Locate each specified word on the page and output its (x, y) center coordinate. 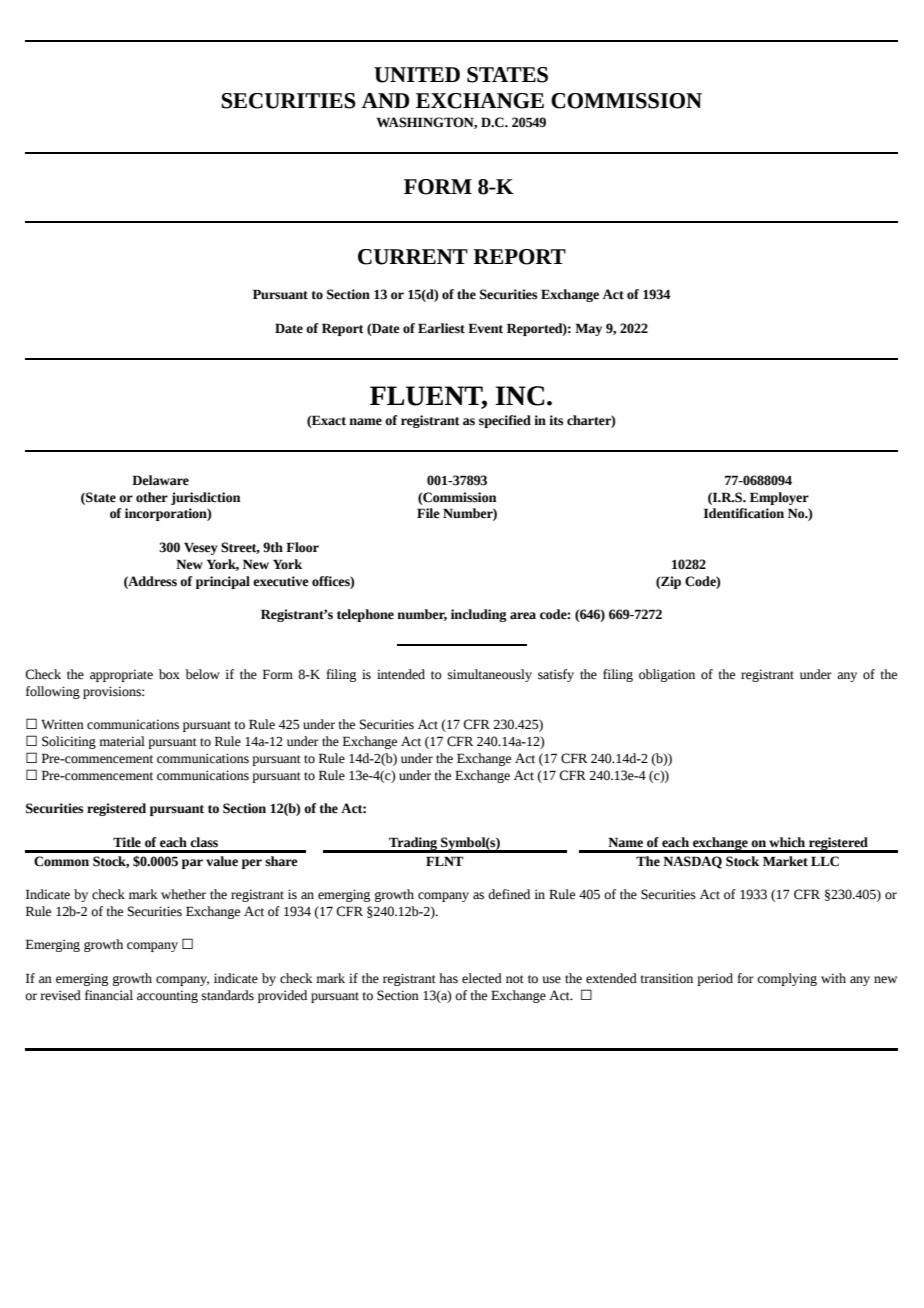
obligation (667, 675)
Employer (779, 498)
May (588, 329)
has (448, 978)
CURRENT (413, 257)
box (169, 674)
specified (505, 421)
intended (401, 674)
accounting (167, 996)
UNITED (417, 75)
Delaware (160, 480)
